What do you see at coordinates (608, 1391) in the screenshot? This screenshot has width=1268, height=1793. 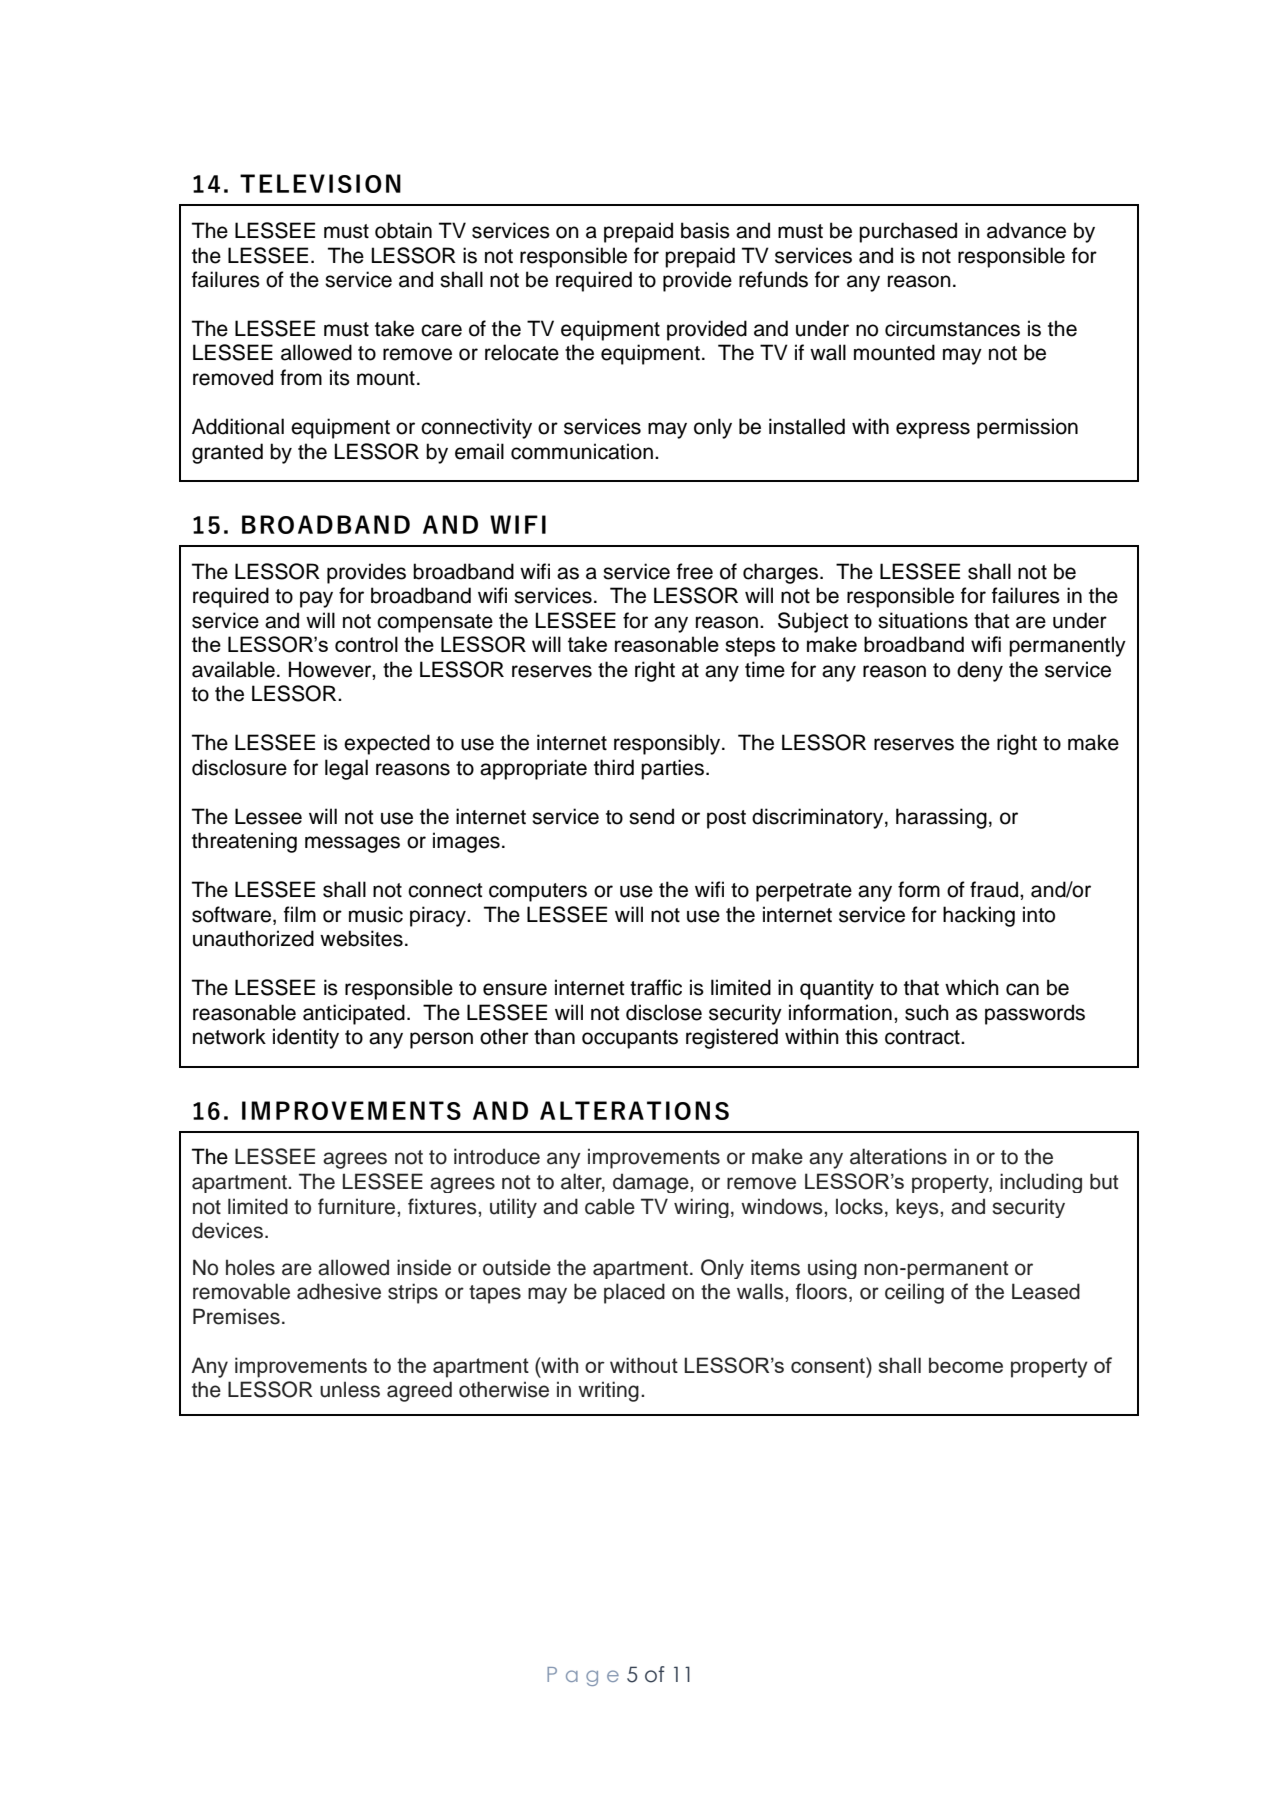 I see `writing` at bounding box center [608, 1391].
